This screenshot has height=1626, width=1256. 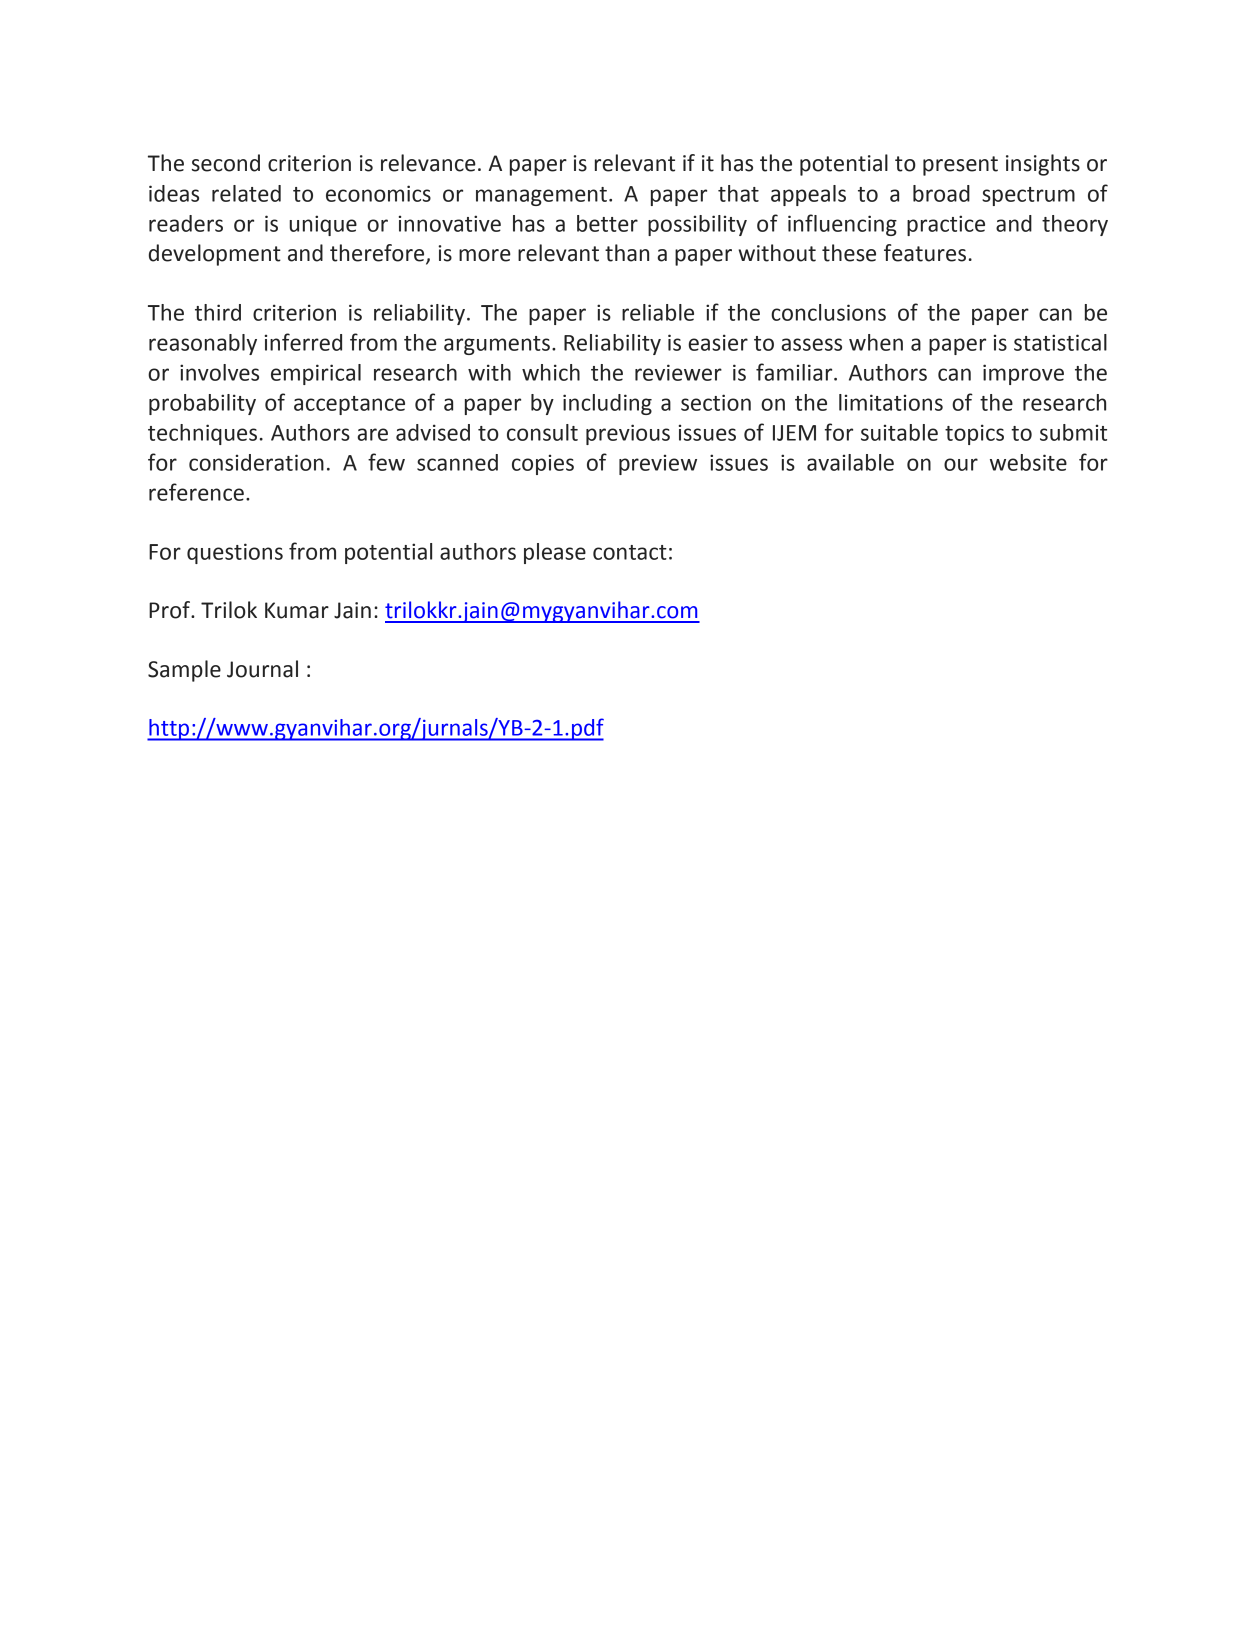 What do you see at coordinates (218, 312) in the screenshot?
I see `third` at bounding box center [218, 312].
